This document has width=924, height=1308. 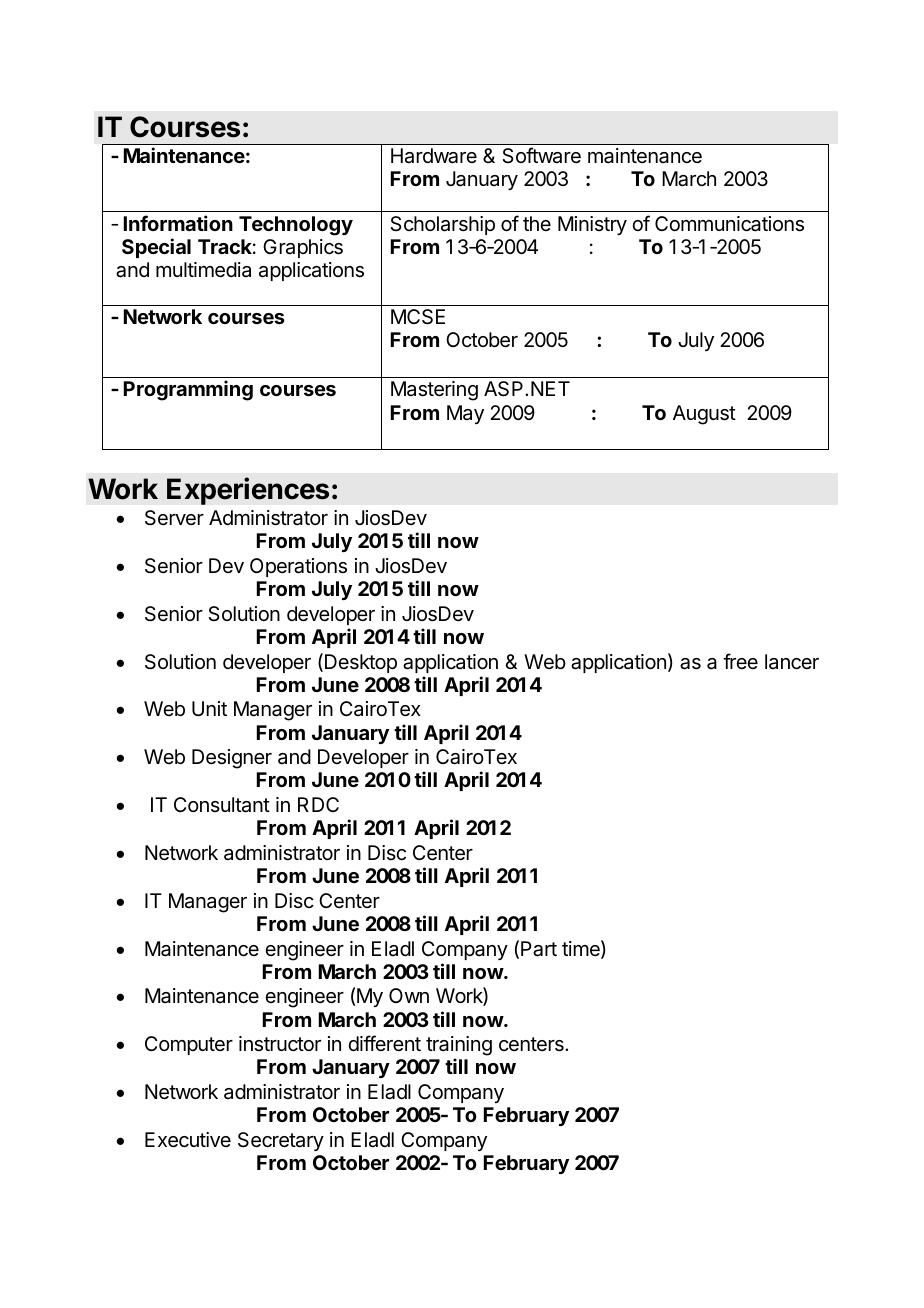 I want to click on May, so click(x=465, y=414).
